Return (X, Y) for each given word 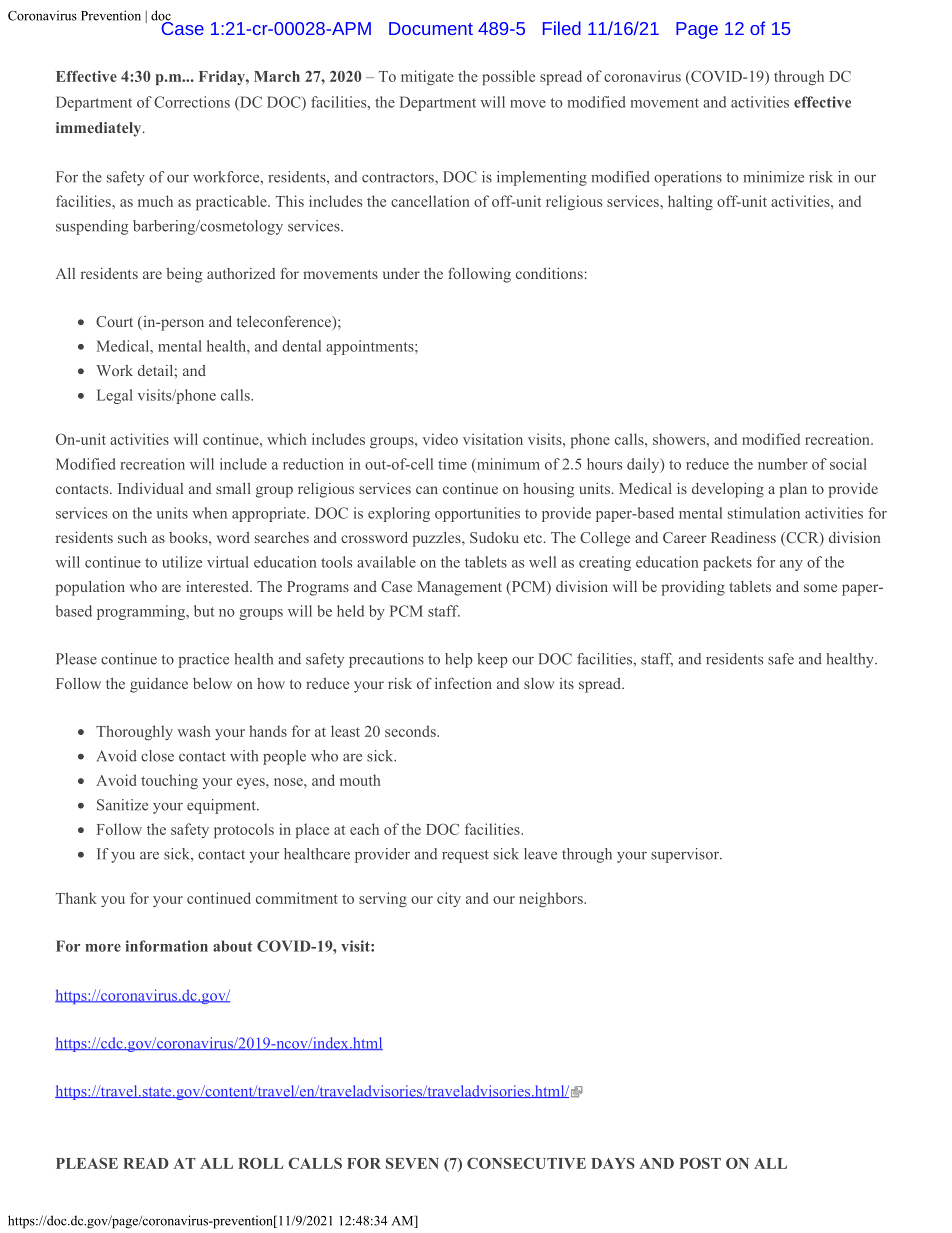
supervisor (686, 855)
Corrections (192, 102)
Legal (115, 396)
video (440, 439)
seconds (411, 731)
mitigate (427, 77)
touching (169, 781)
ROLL (260, 1163)
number (783, 464)
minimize (773, 177)
